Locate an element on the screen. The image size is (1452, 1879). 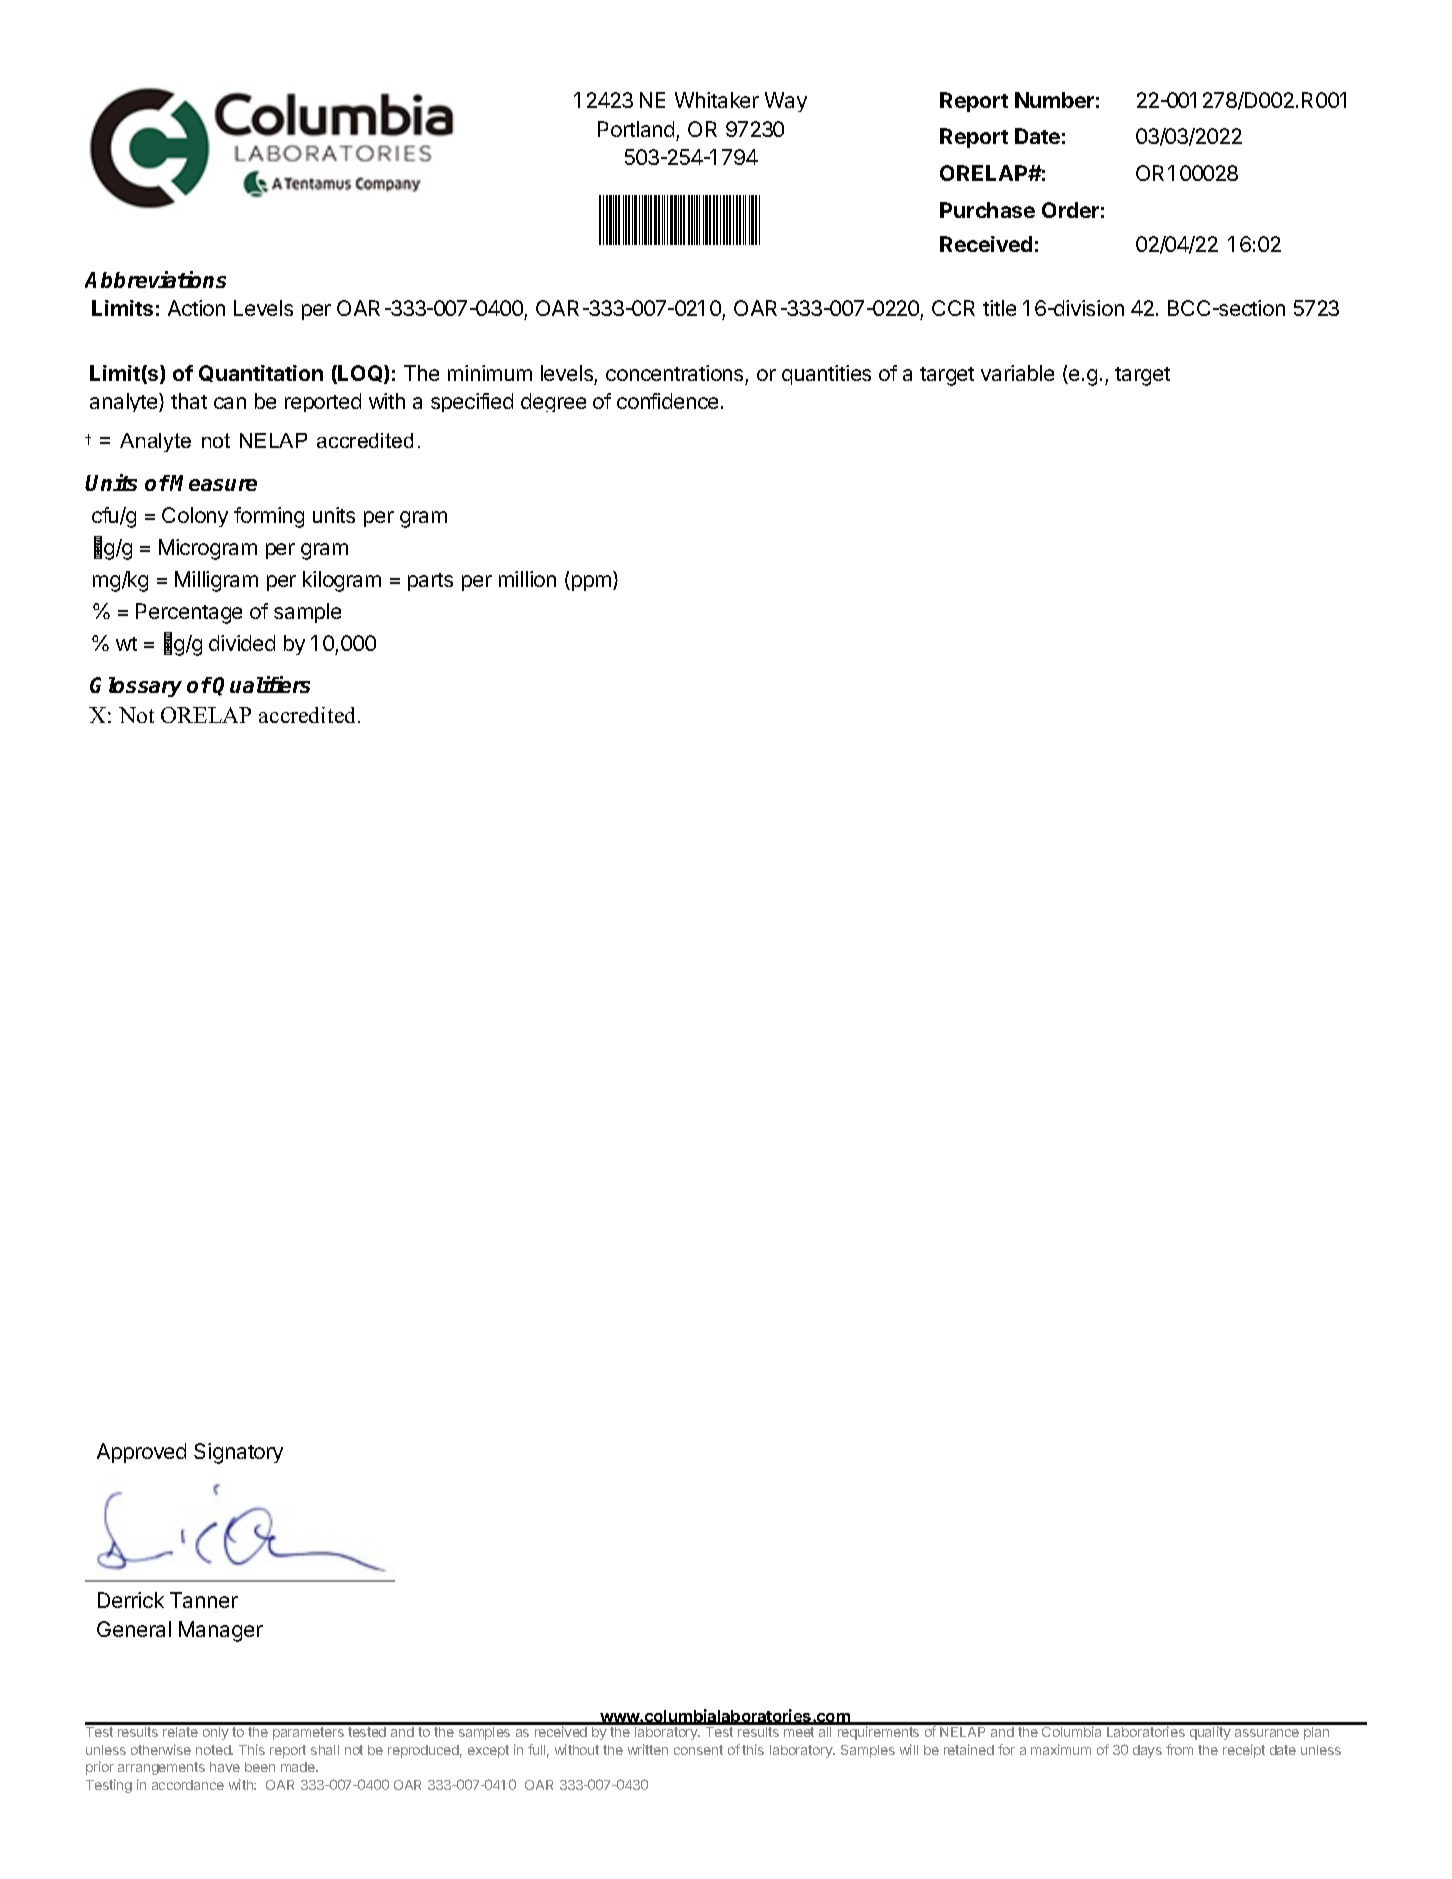
days is located at coordinates (1147, 1751).
